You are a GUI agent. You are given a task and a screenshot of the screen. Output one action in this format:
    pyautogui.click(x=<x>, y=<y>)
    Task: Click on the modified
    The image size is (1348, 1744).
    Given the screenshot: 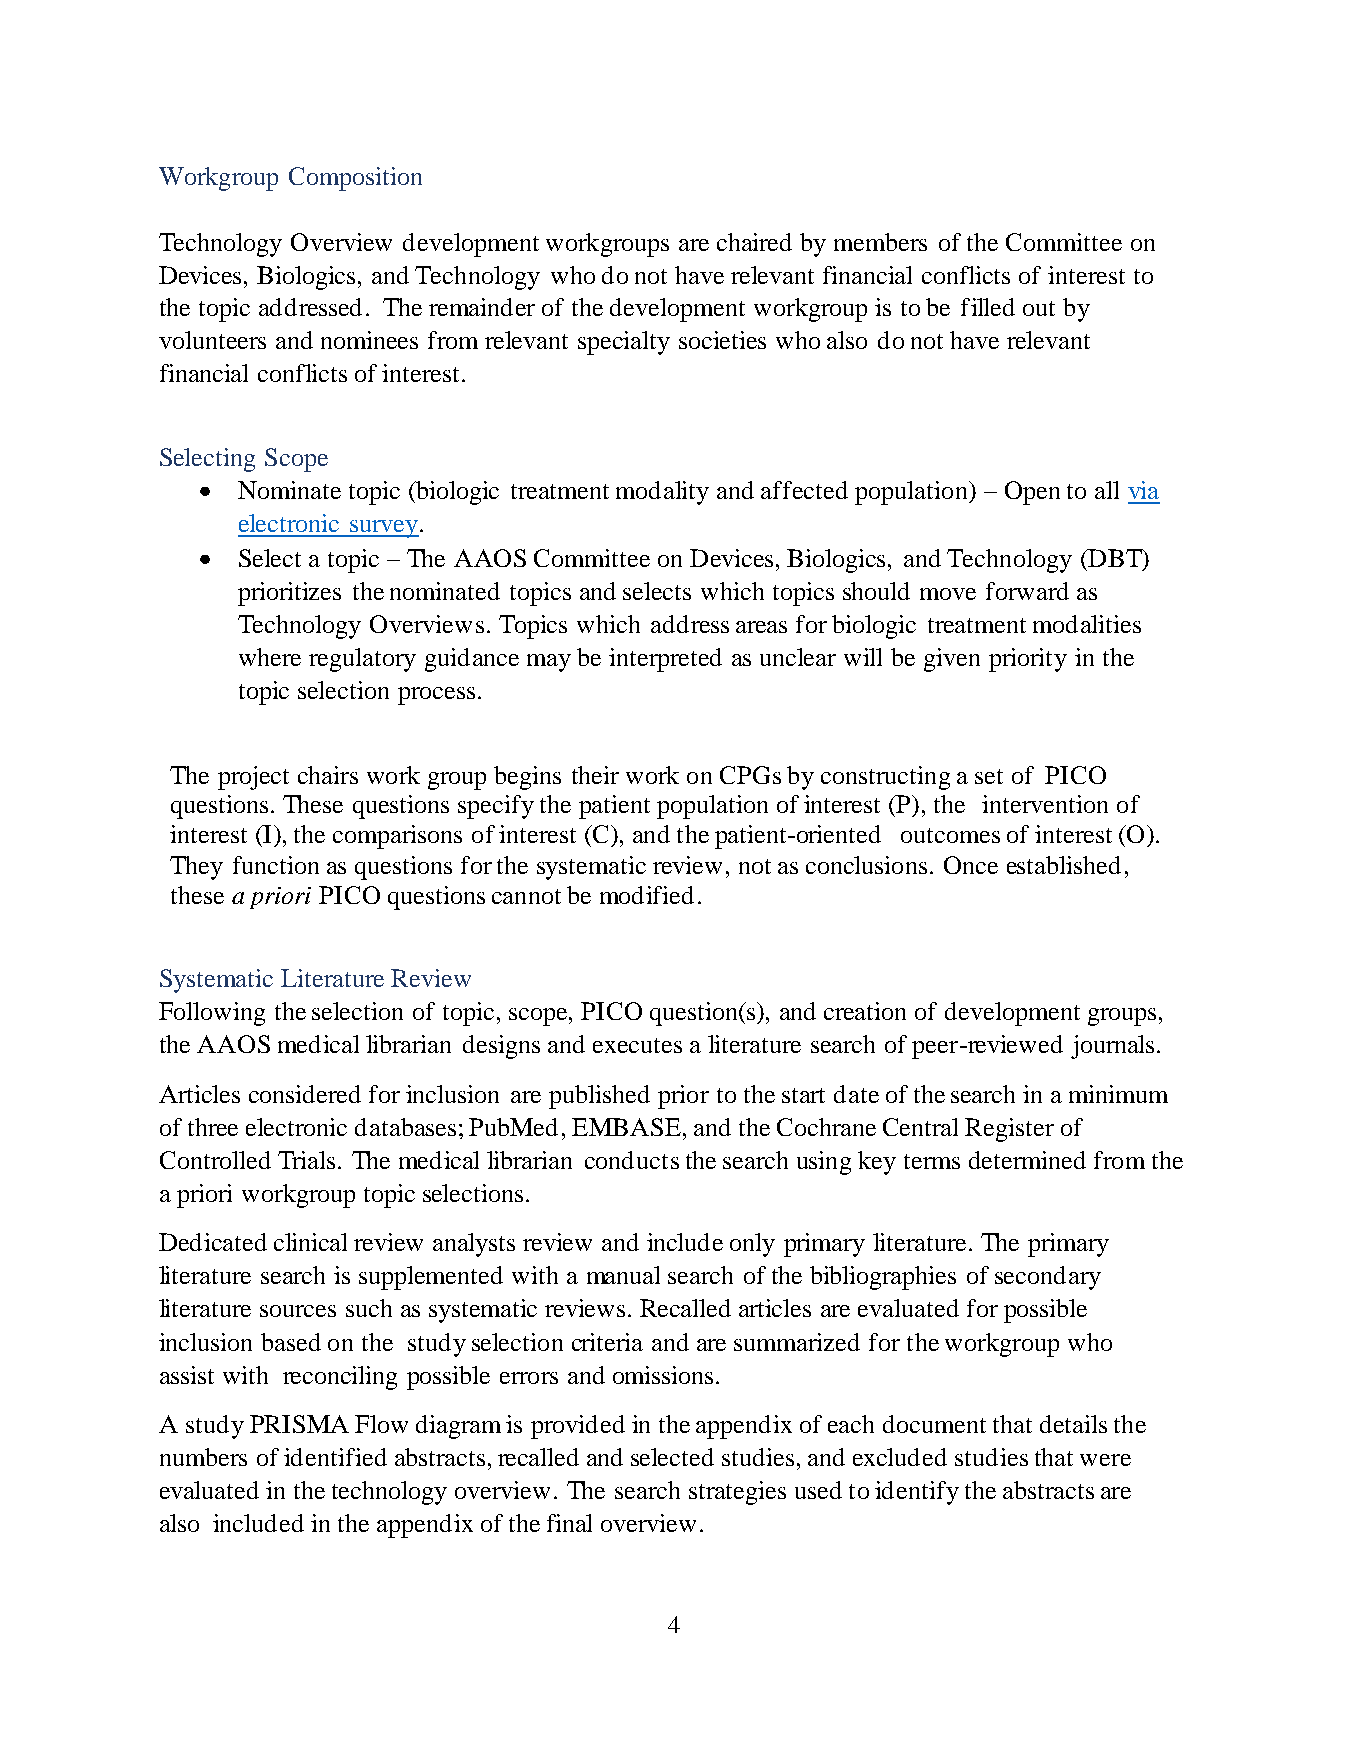 What is the action you would take?
    pyautogui.click(x=647, y=895)
